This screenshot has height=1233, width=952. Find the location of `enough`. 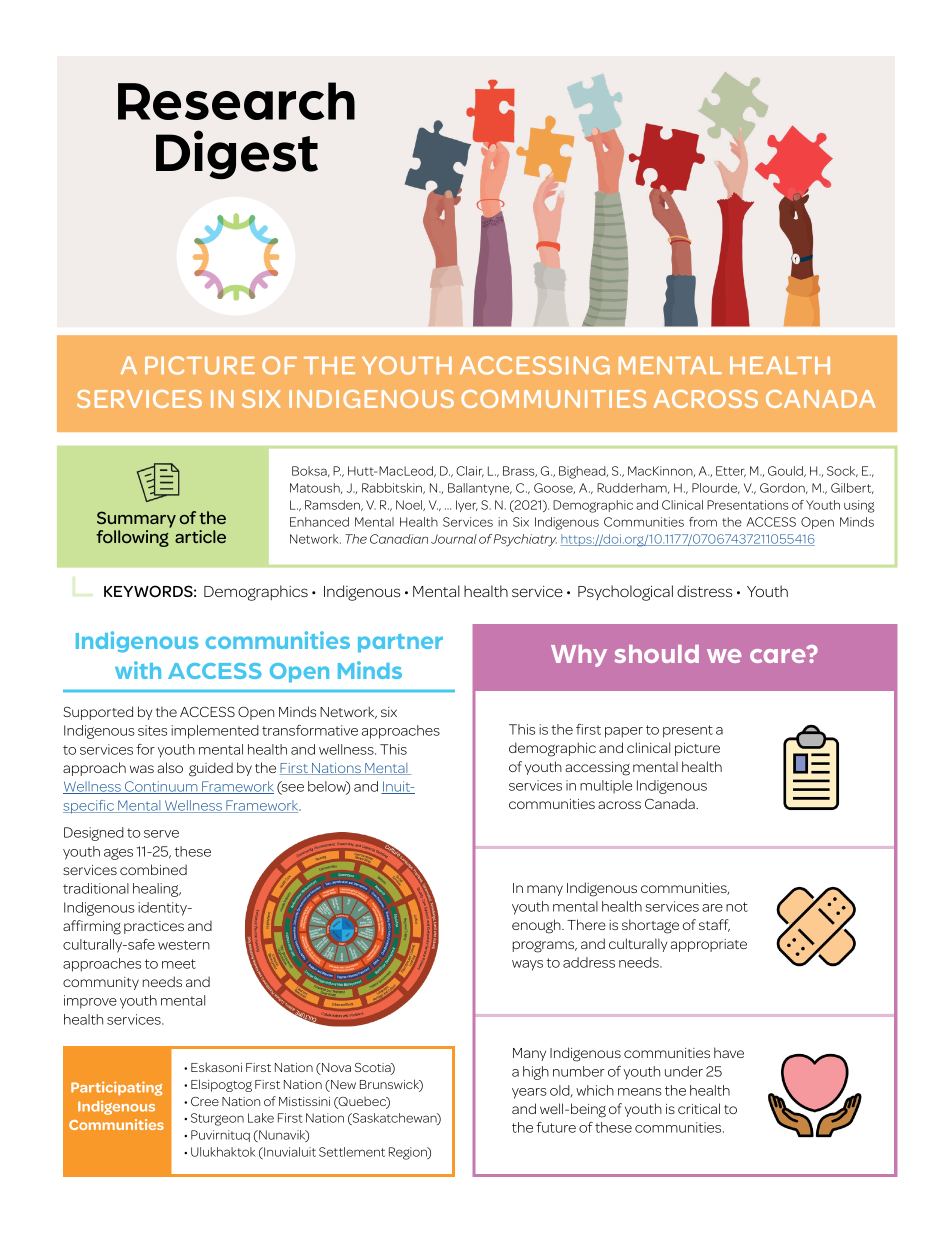

enough is located at coordinates (537, 926).
